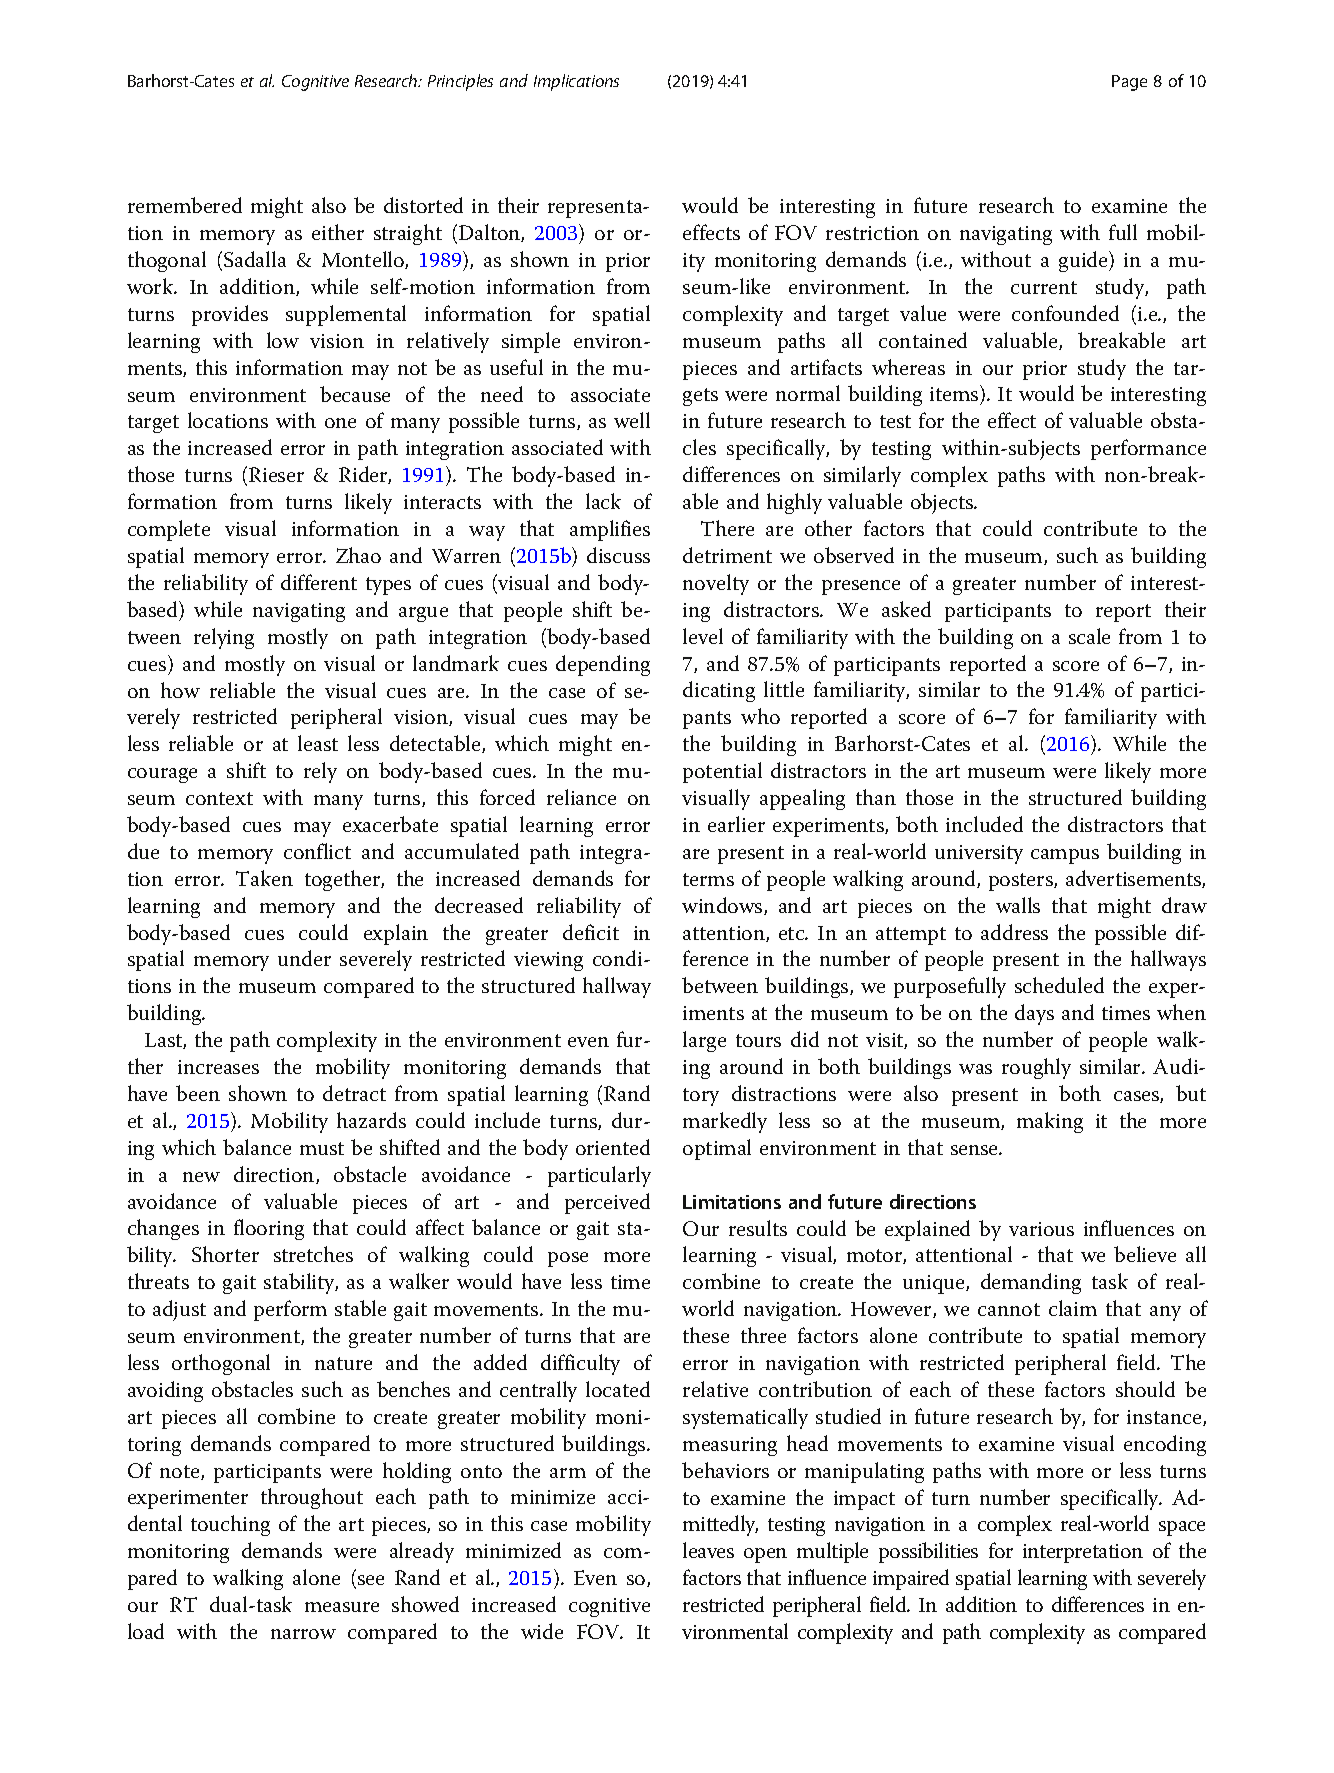 This page has height=1773, width=1334. What do you see at coordinates (603, 501) in the page?
I see `lack` at bounding box center [603, 501].
